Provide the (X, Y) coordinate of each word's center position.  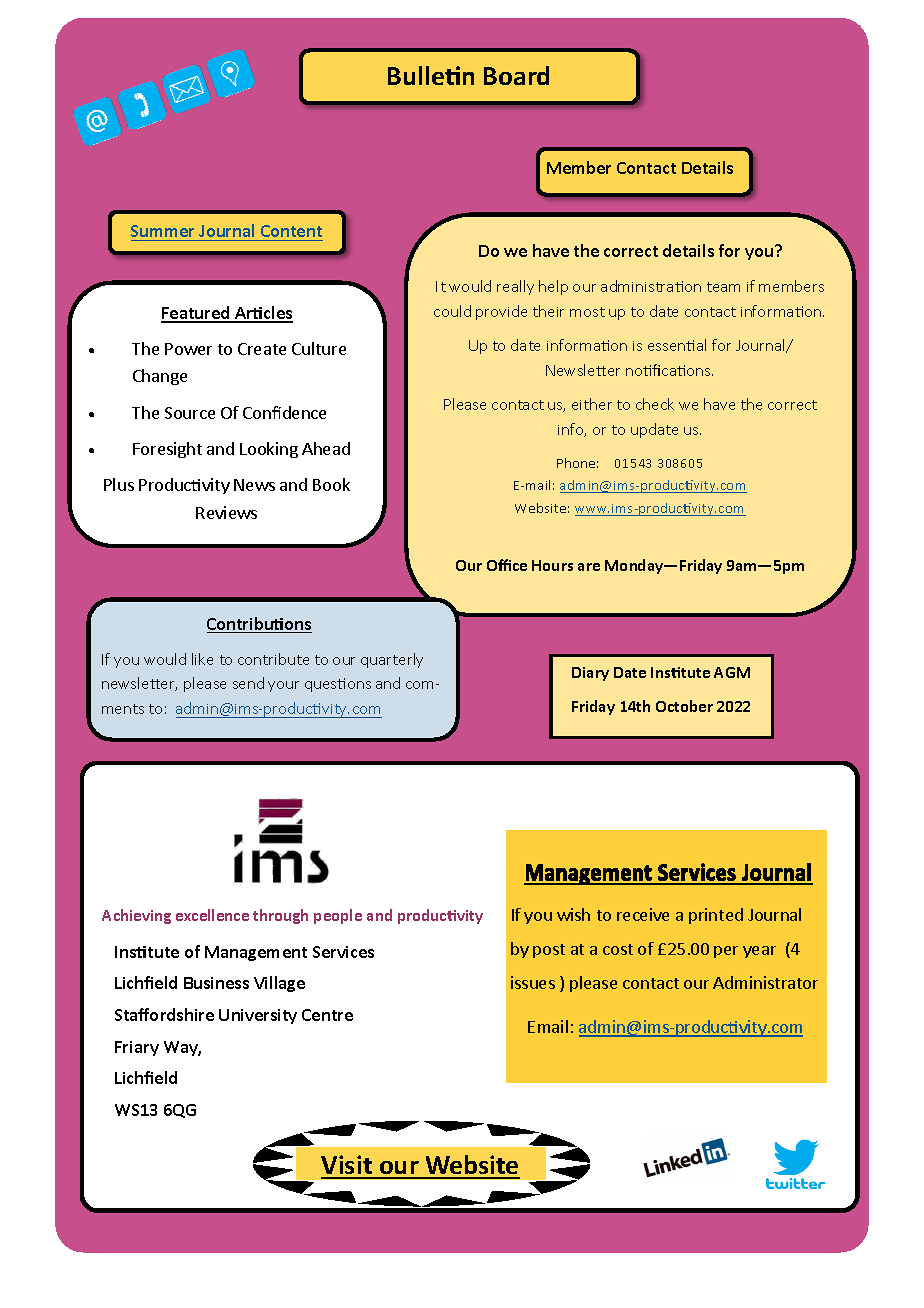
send (248, 683)
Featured (196, 314)
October (684, 706)
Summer (162, 231)
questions (338, 685)
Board (516, 75)
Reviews (226, 512)
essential (677, 345)
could (452, 311)
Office (507, 565)
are (589, 567)
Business (216, 983)
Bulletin (431, 75)
